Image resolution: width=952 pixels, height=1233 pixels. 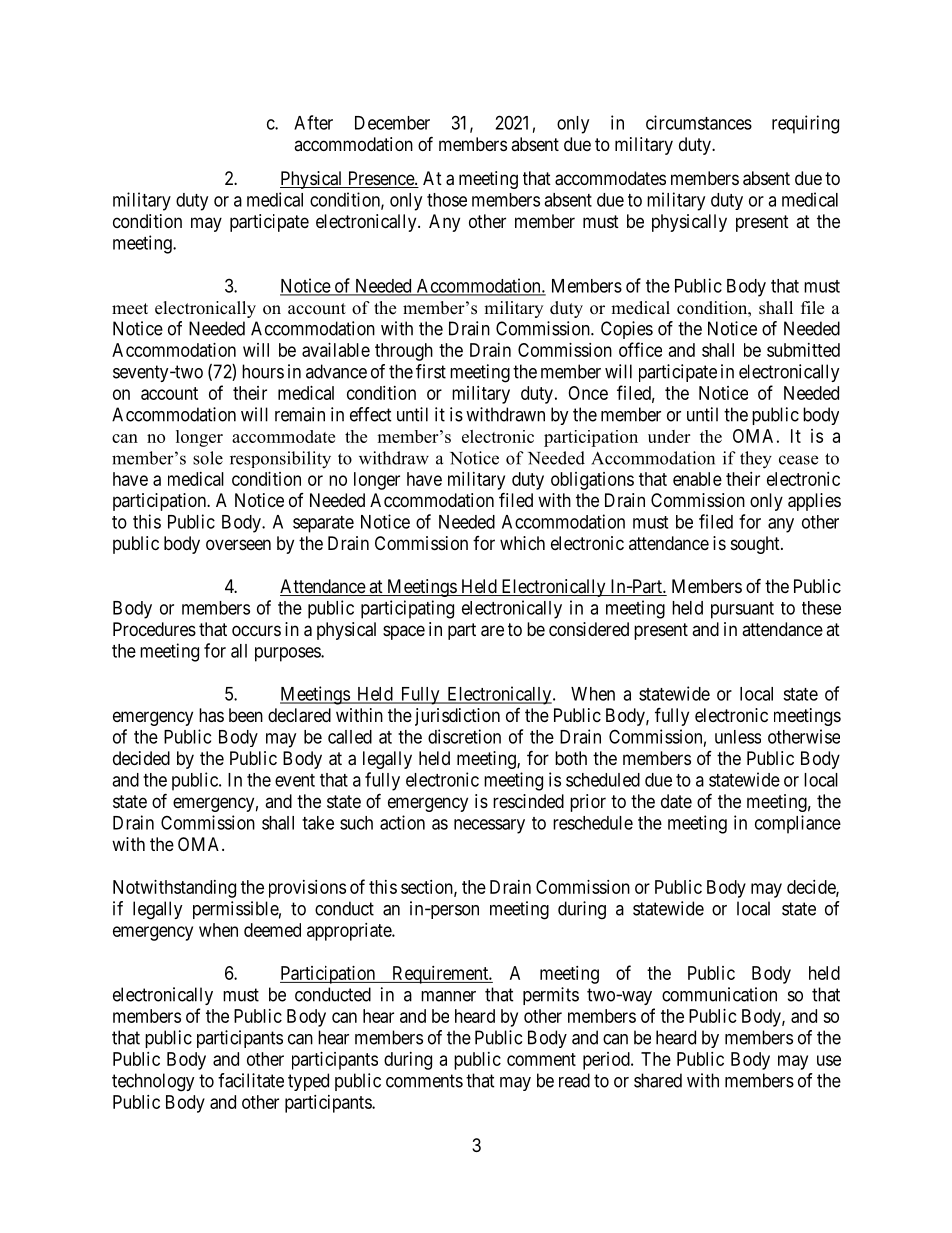 What do you see at coordinates (313, 122) in the document?
I see `After` at bounding box center [313, 122].
